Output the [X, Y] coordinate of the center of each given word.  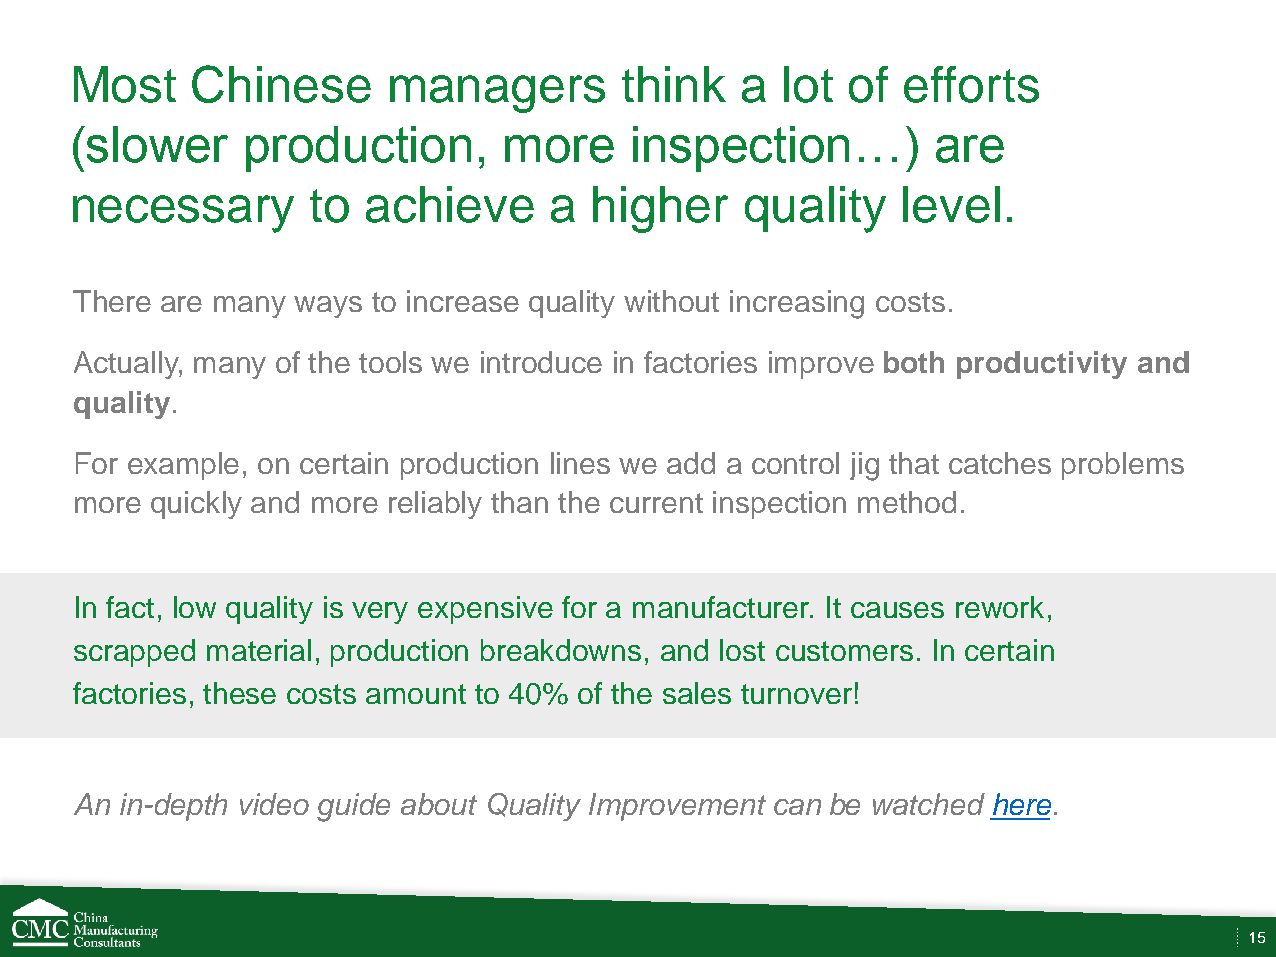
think [674, 84]
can [797, 807]
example [183, 466]
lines [580, 463]
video [274, 804]
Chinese [281, 84]
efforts [971, 84]
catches [1000, 463]
